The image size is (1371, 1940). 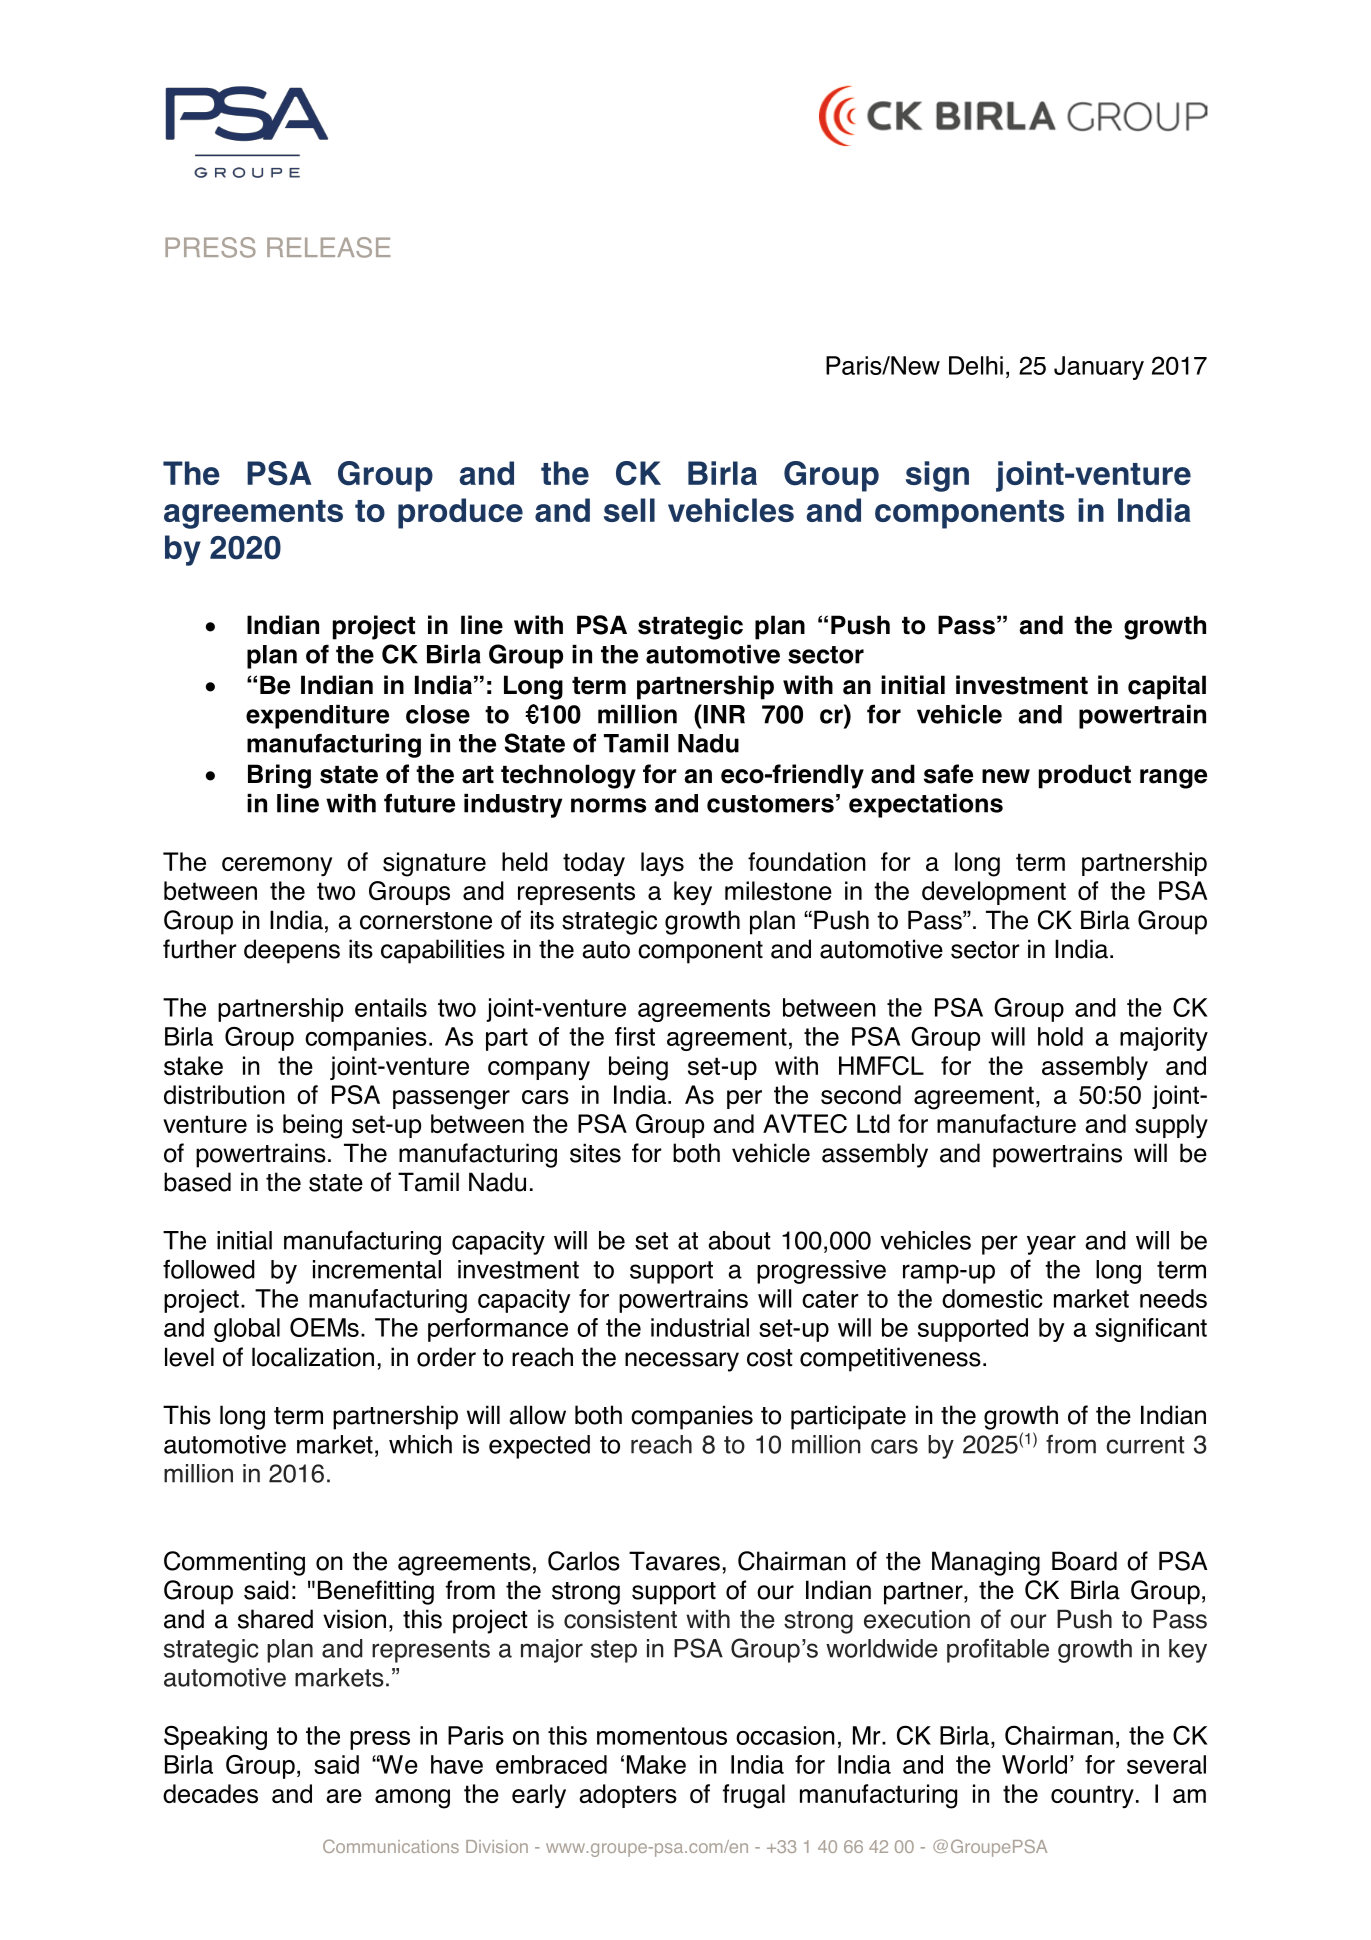 What do you see at coordinates (1085, 776) in the screenshot?
I see `product` at bounding box center [1085, 776].
